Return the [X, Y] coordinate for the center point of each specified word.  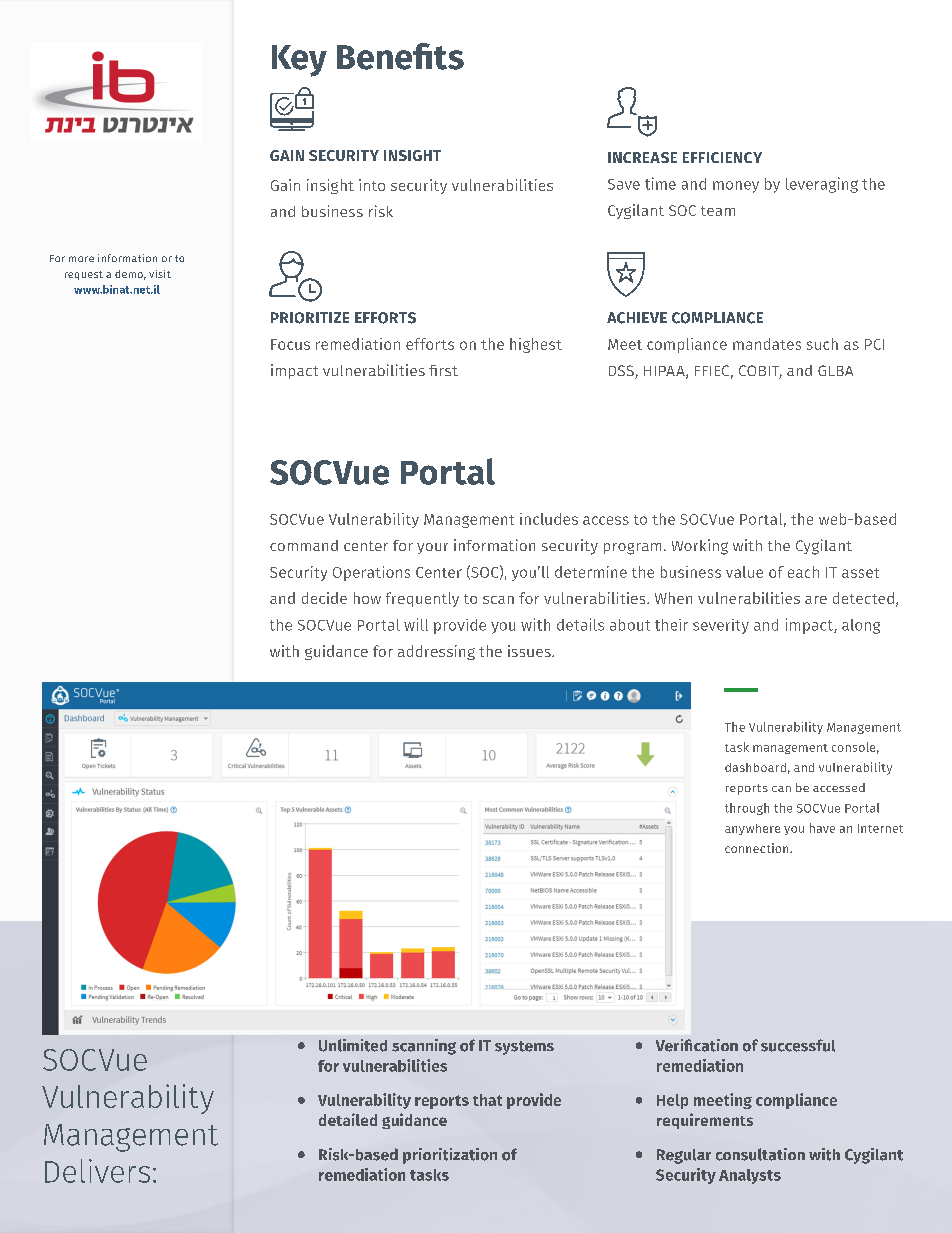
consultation [760, 1154]
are [816, 600]
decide [324, 598]
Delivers [97, 1171]
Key [299, 61]
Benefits [400, 56]
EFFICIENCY [722, 157]
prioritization [450, 1156]
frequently [422, 599]
